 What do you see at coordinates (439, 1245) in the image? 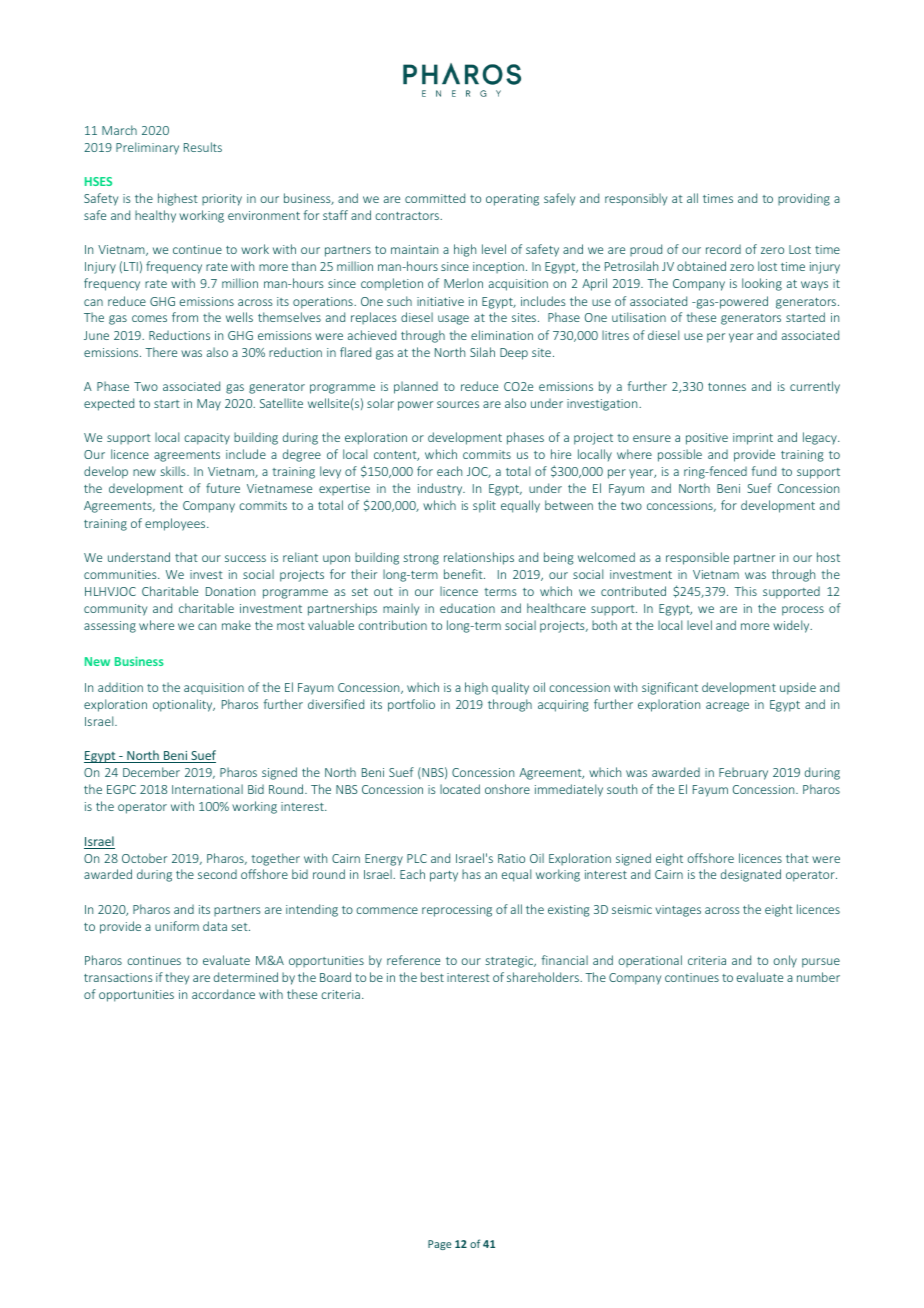
I see `Page` at bounding box center [439, 1245].
